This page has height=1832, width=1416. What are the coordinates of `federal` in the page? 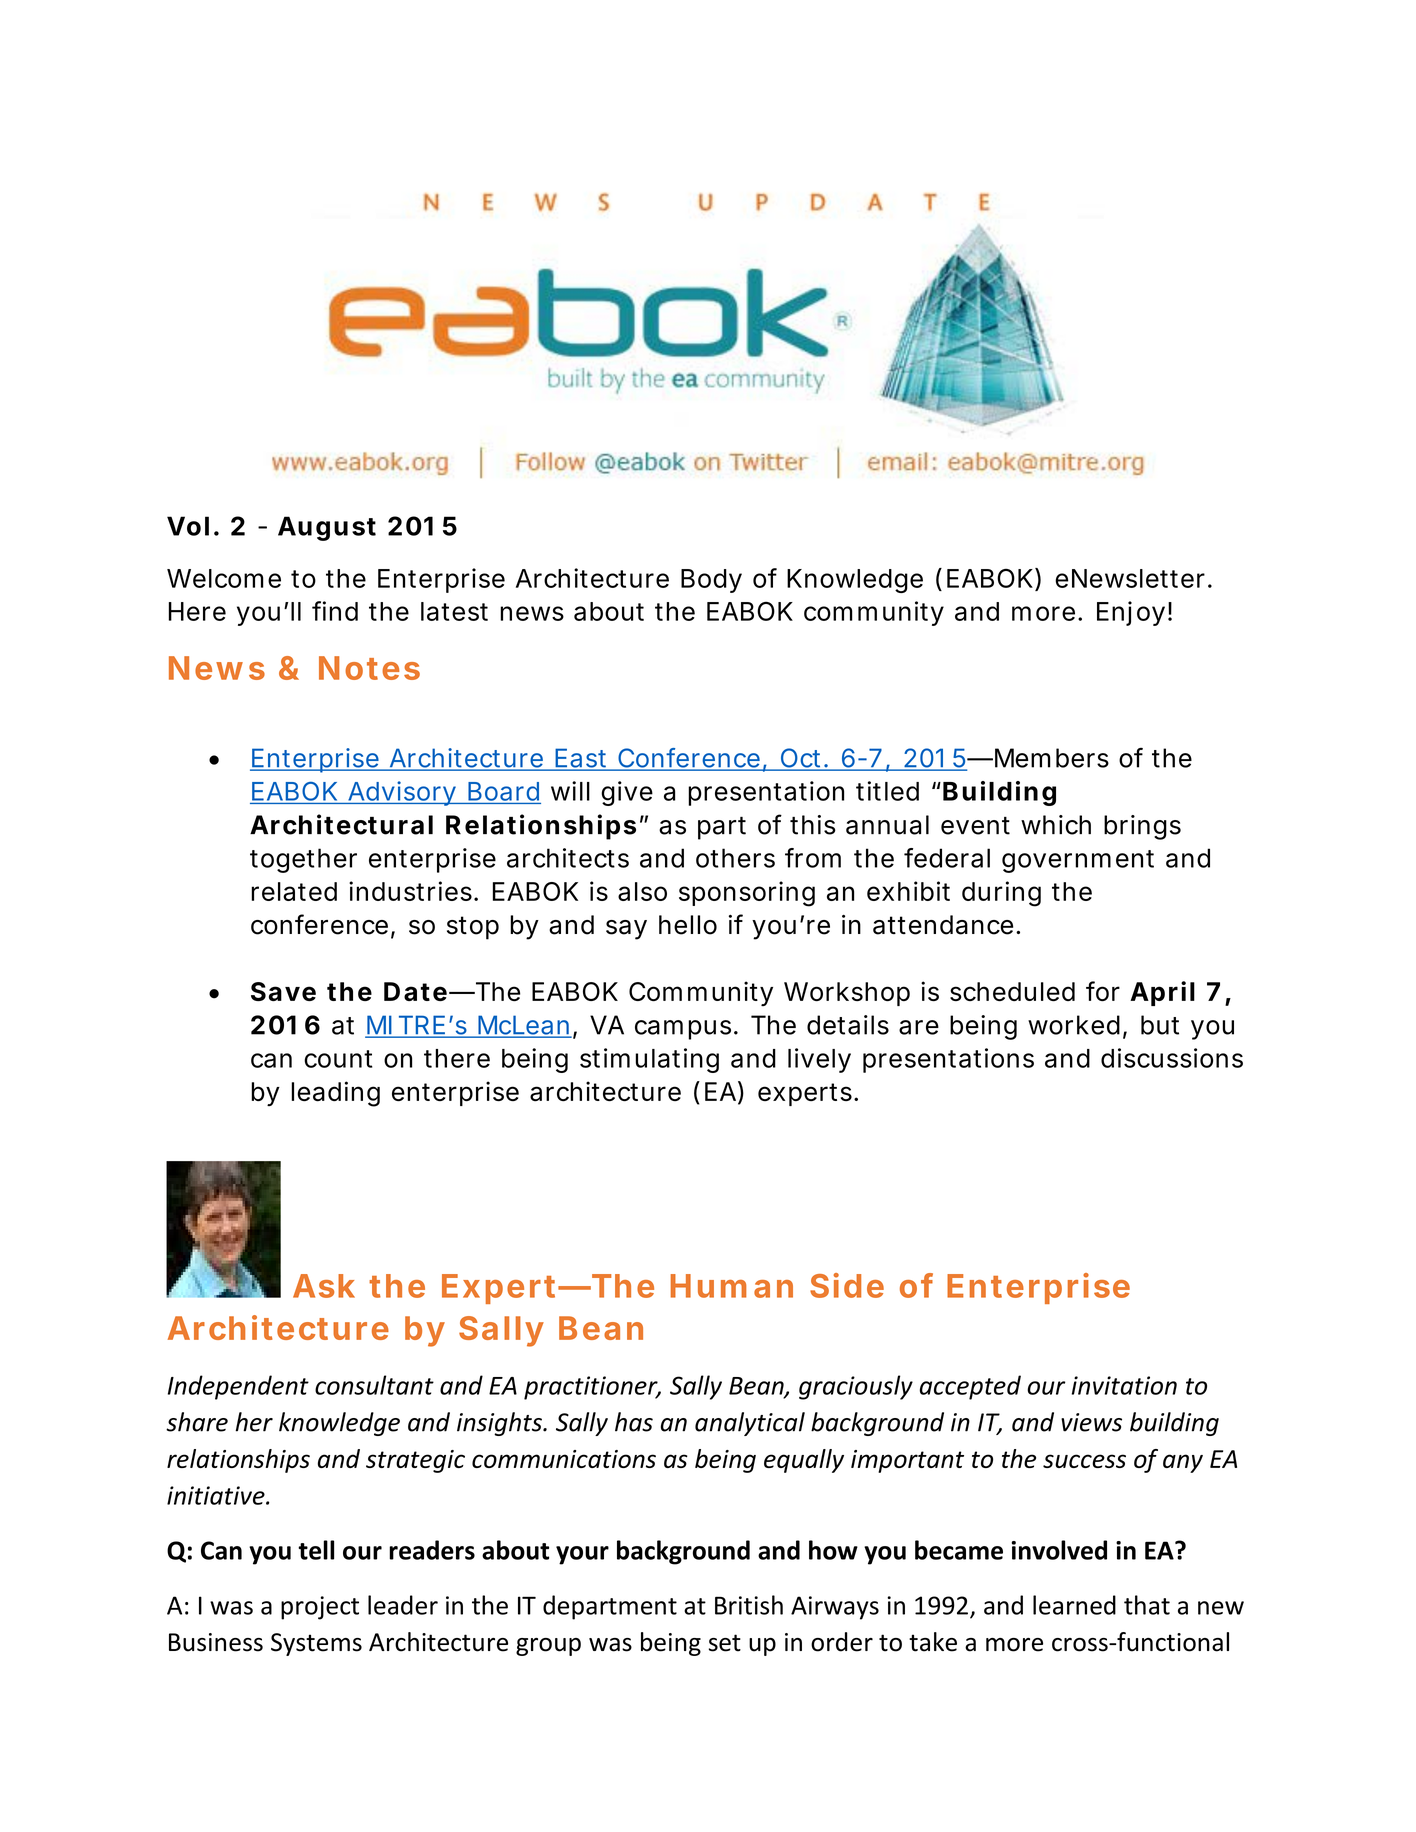 It's located at (947, 858).
